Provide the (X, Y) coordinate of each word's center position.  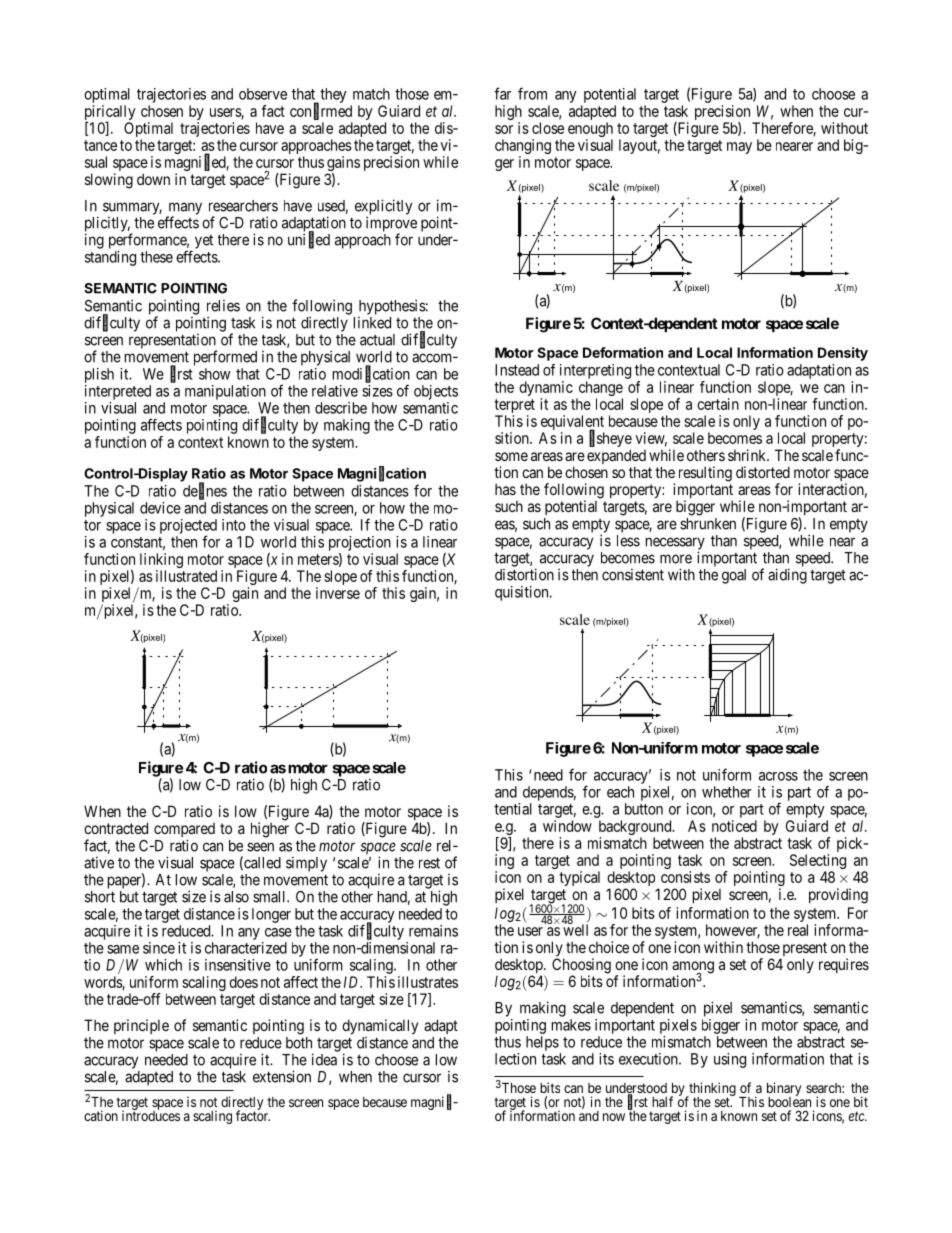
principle (141, 1026)
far (502, 93)
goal (734, 576)
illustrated (186, 576)
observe (263, 94)
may (739, 148)
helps (542, 1043)
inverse (338, 593)
